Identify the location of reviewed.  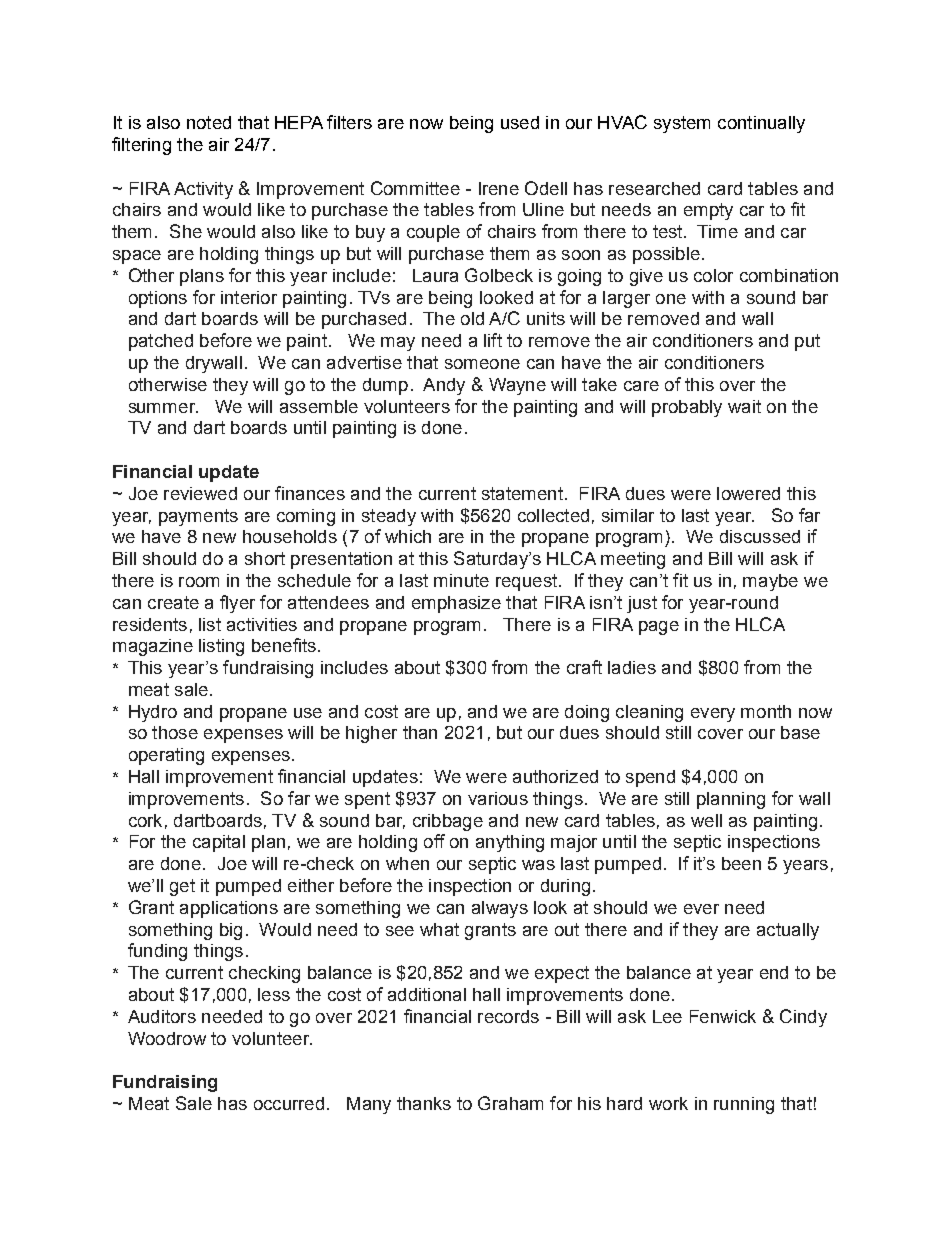
(200, 493).
